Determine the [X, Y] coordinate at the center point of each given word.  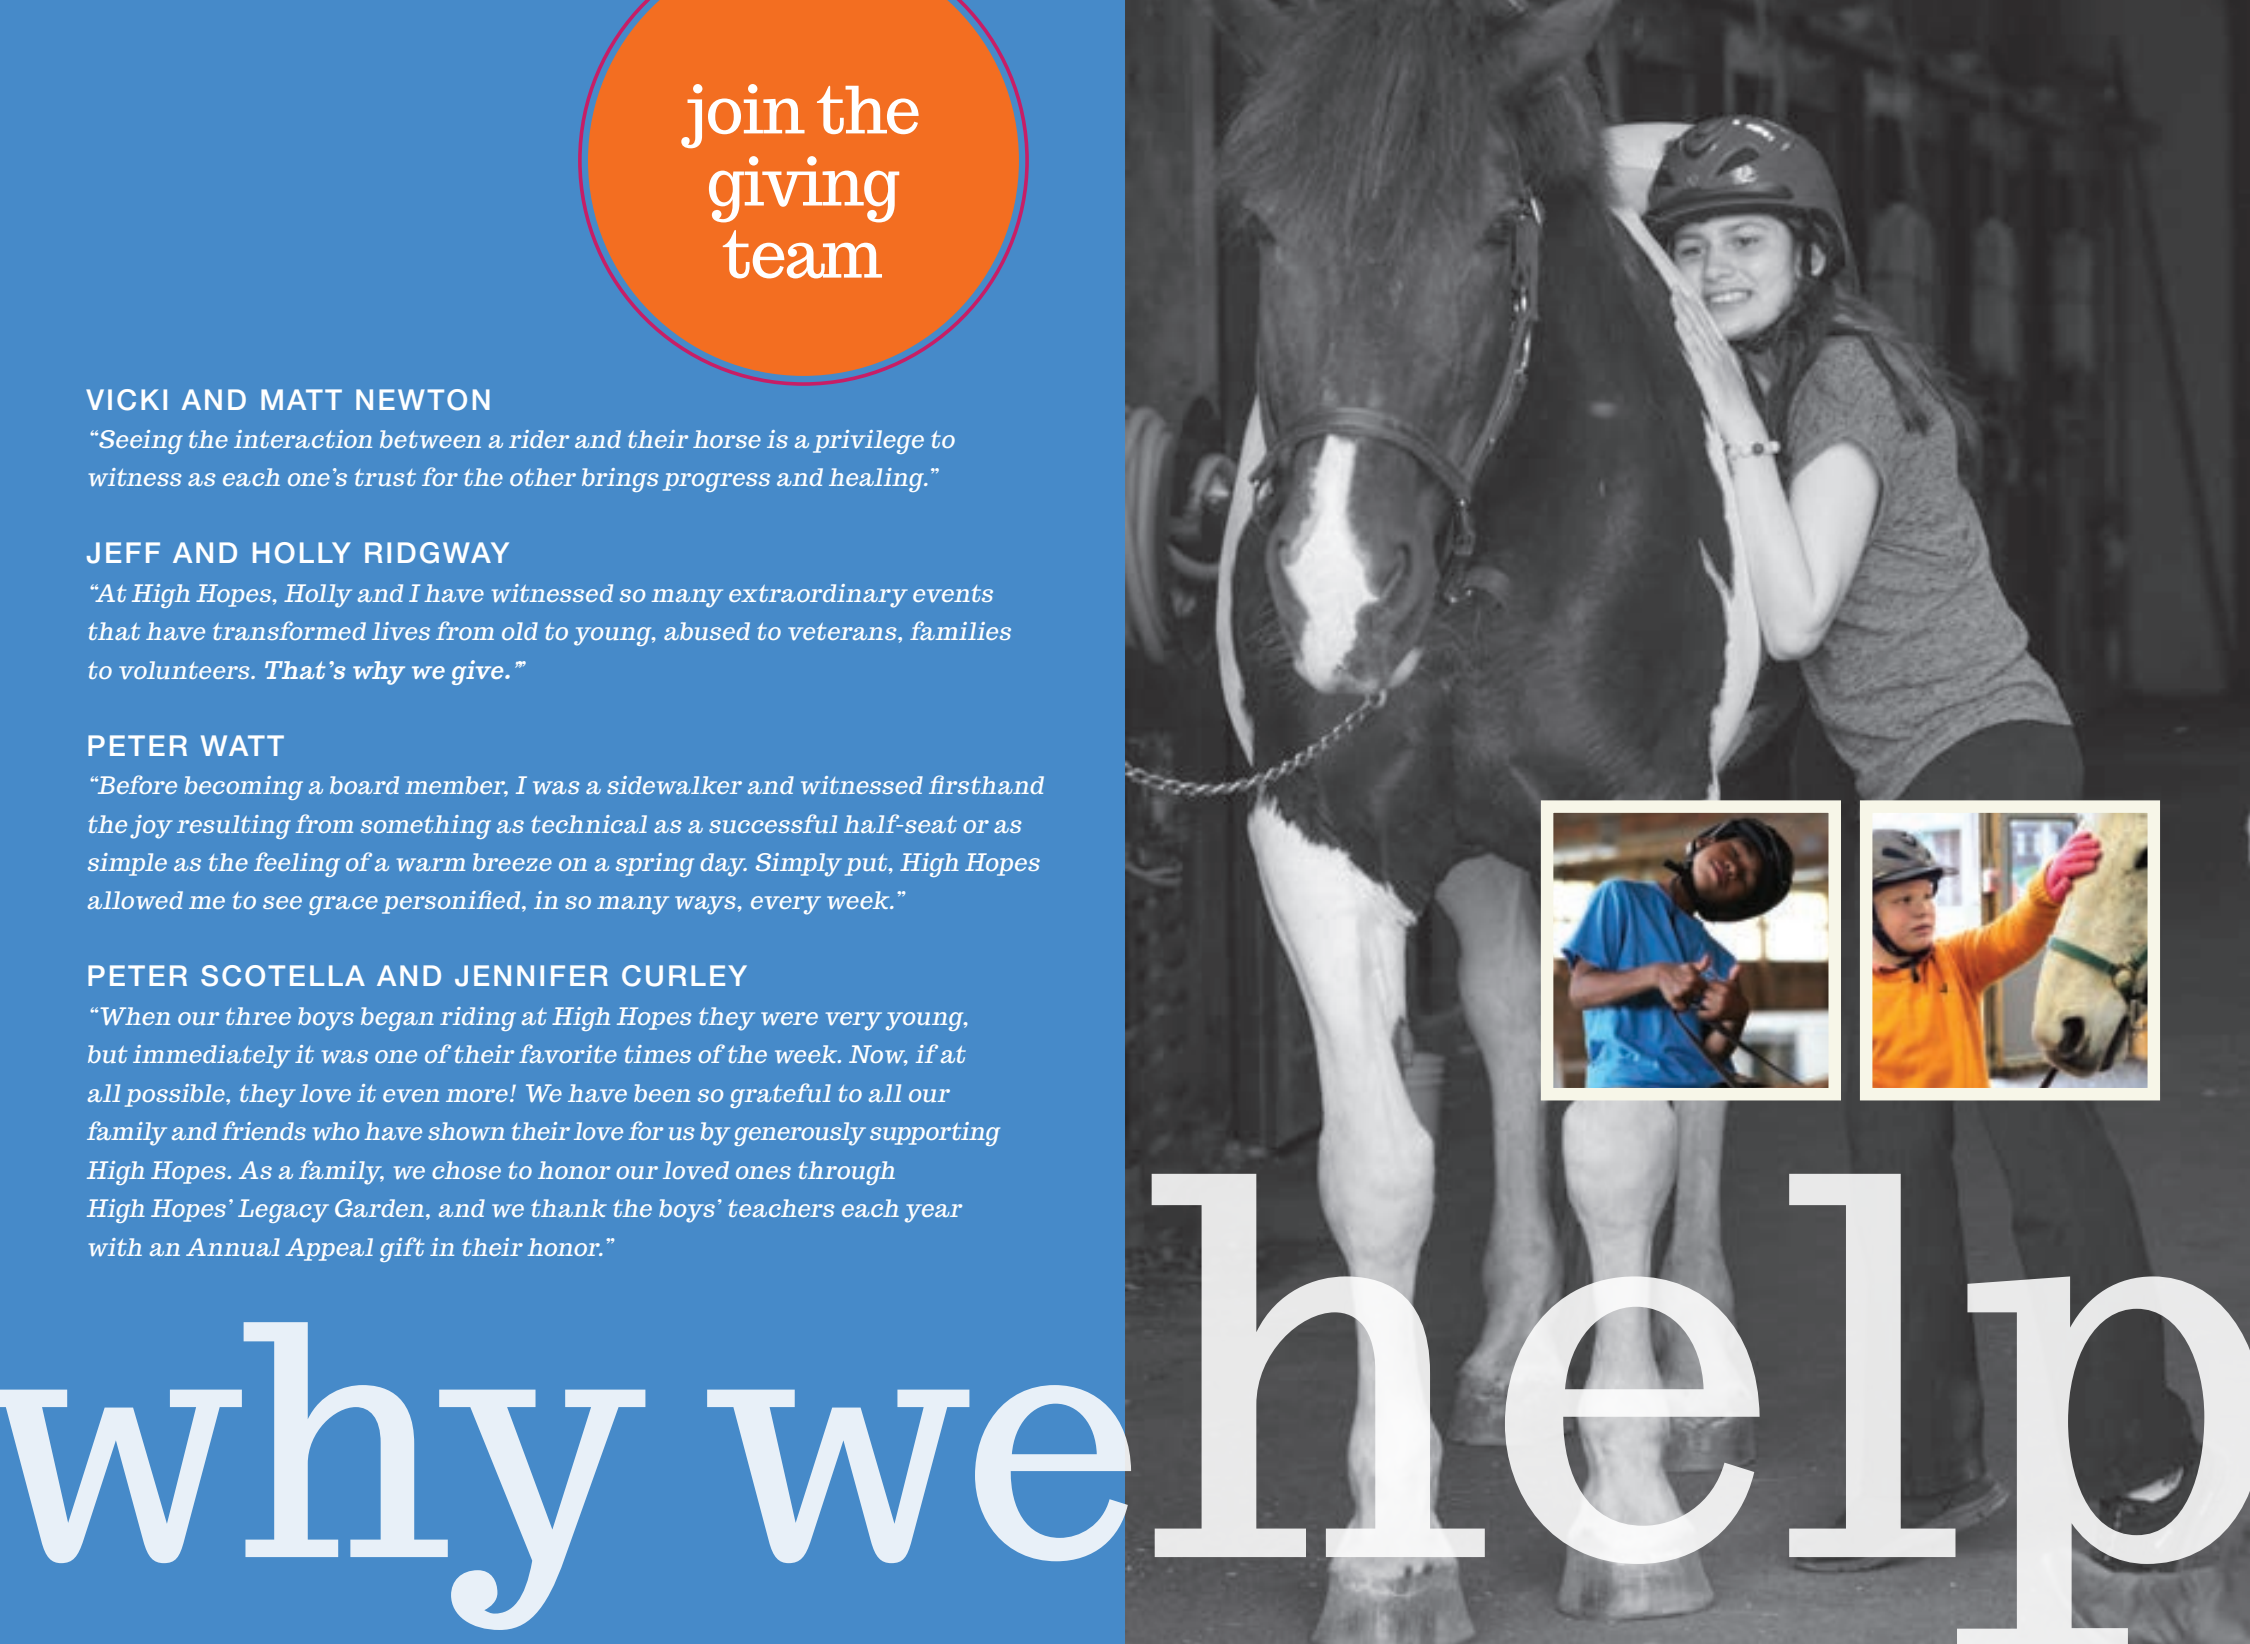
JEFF [123, 553]
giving [804, 189]
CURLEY [684, 976]
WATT [242, 745]
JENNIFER [531, 976]
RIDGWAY [437, 553]
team [802, 254]
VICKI [126, 400]
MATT [301, 399]
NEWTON [423, 400]
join [743, 116]
